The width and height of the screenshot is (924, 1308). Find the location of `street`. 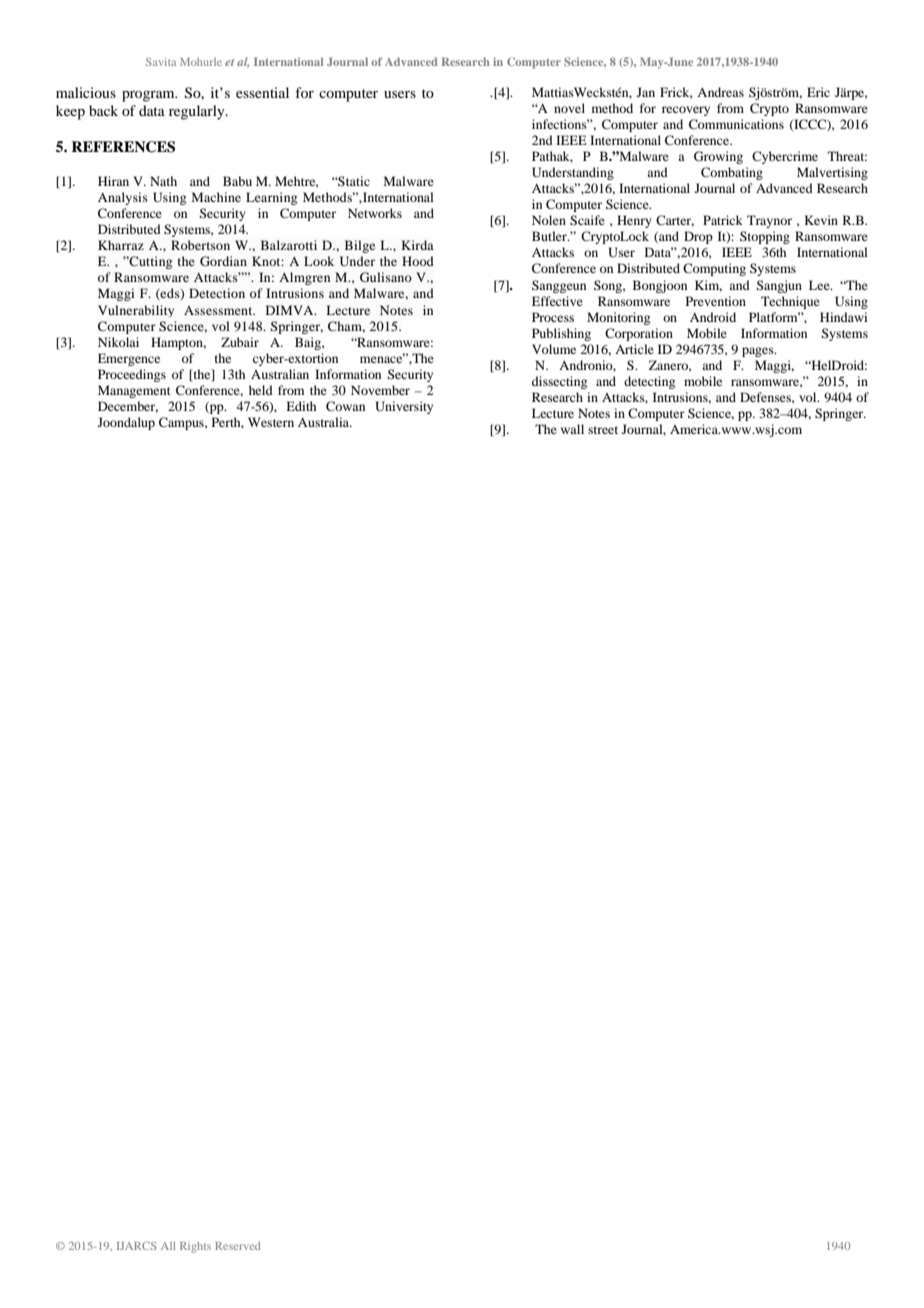

street is located at coordinates (603, 430).
